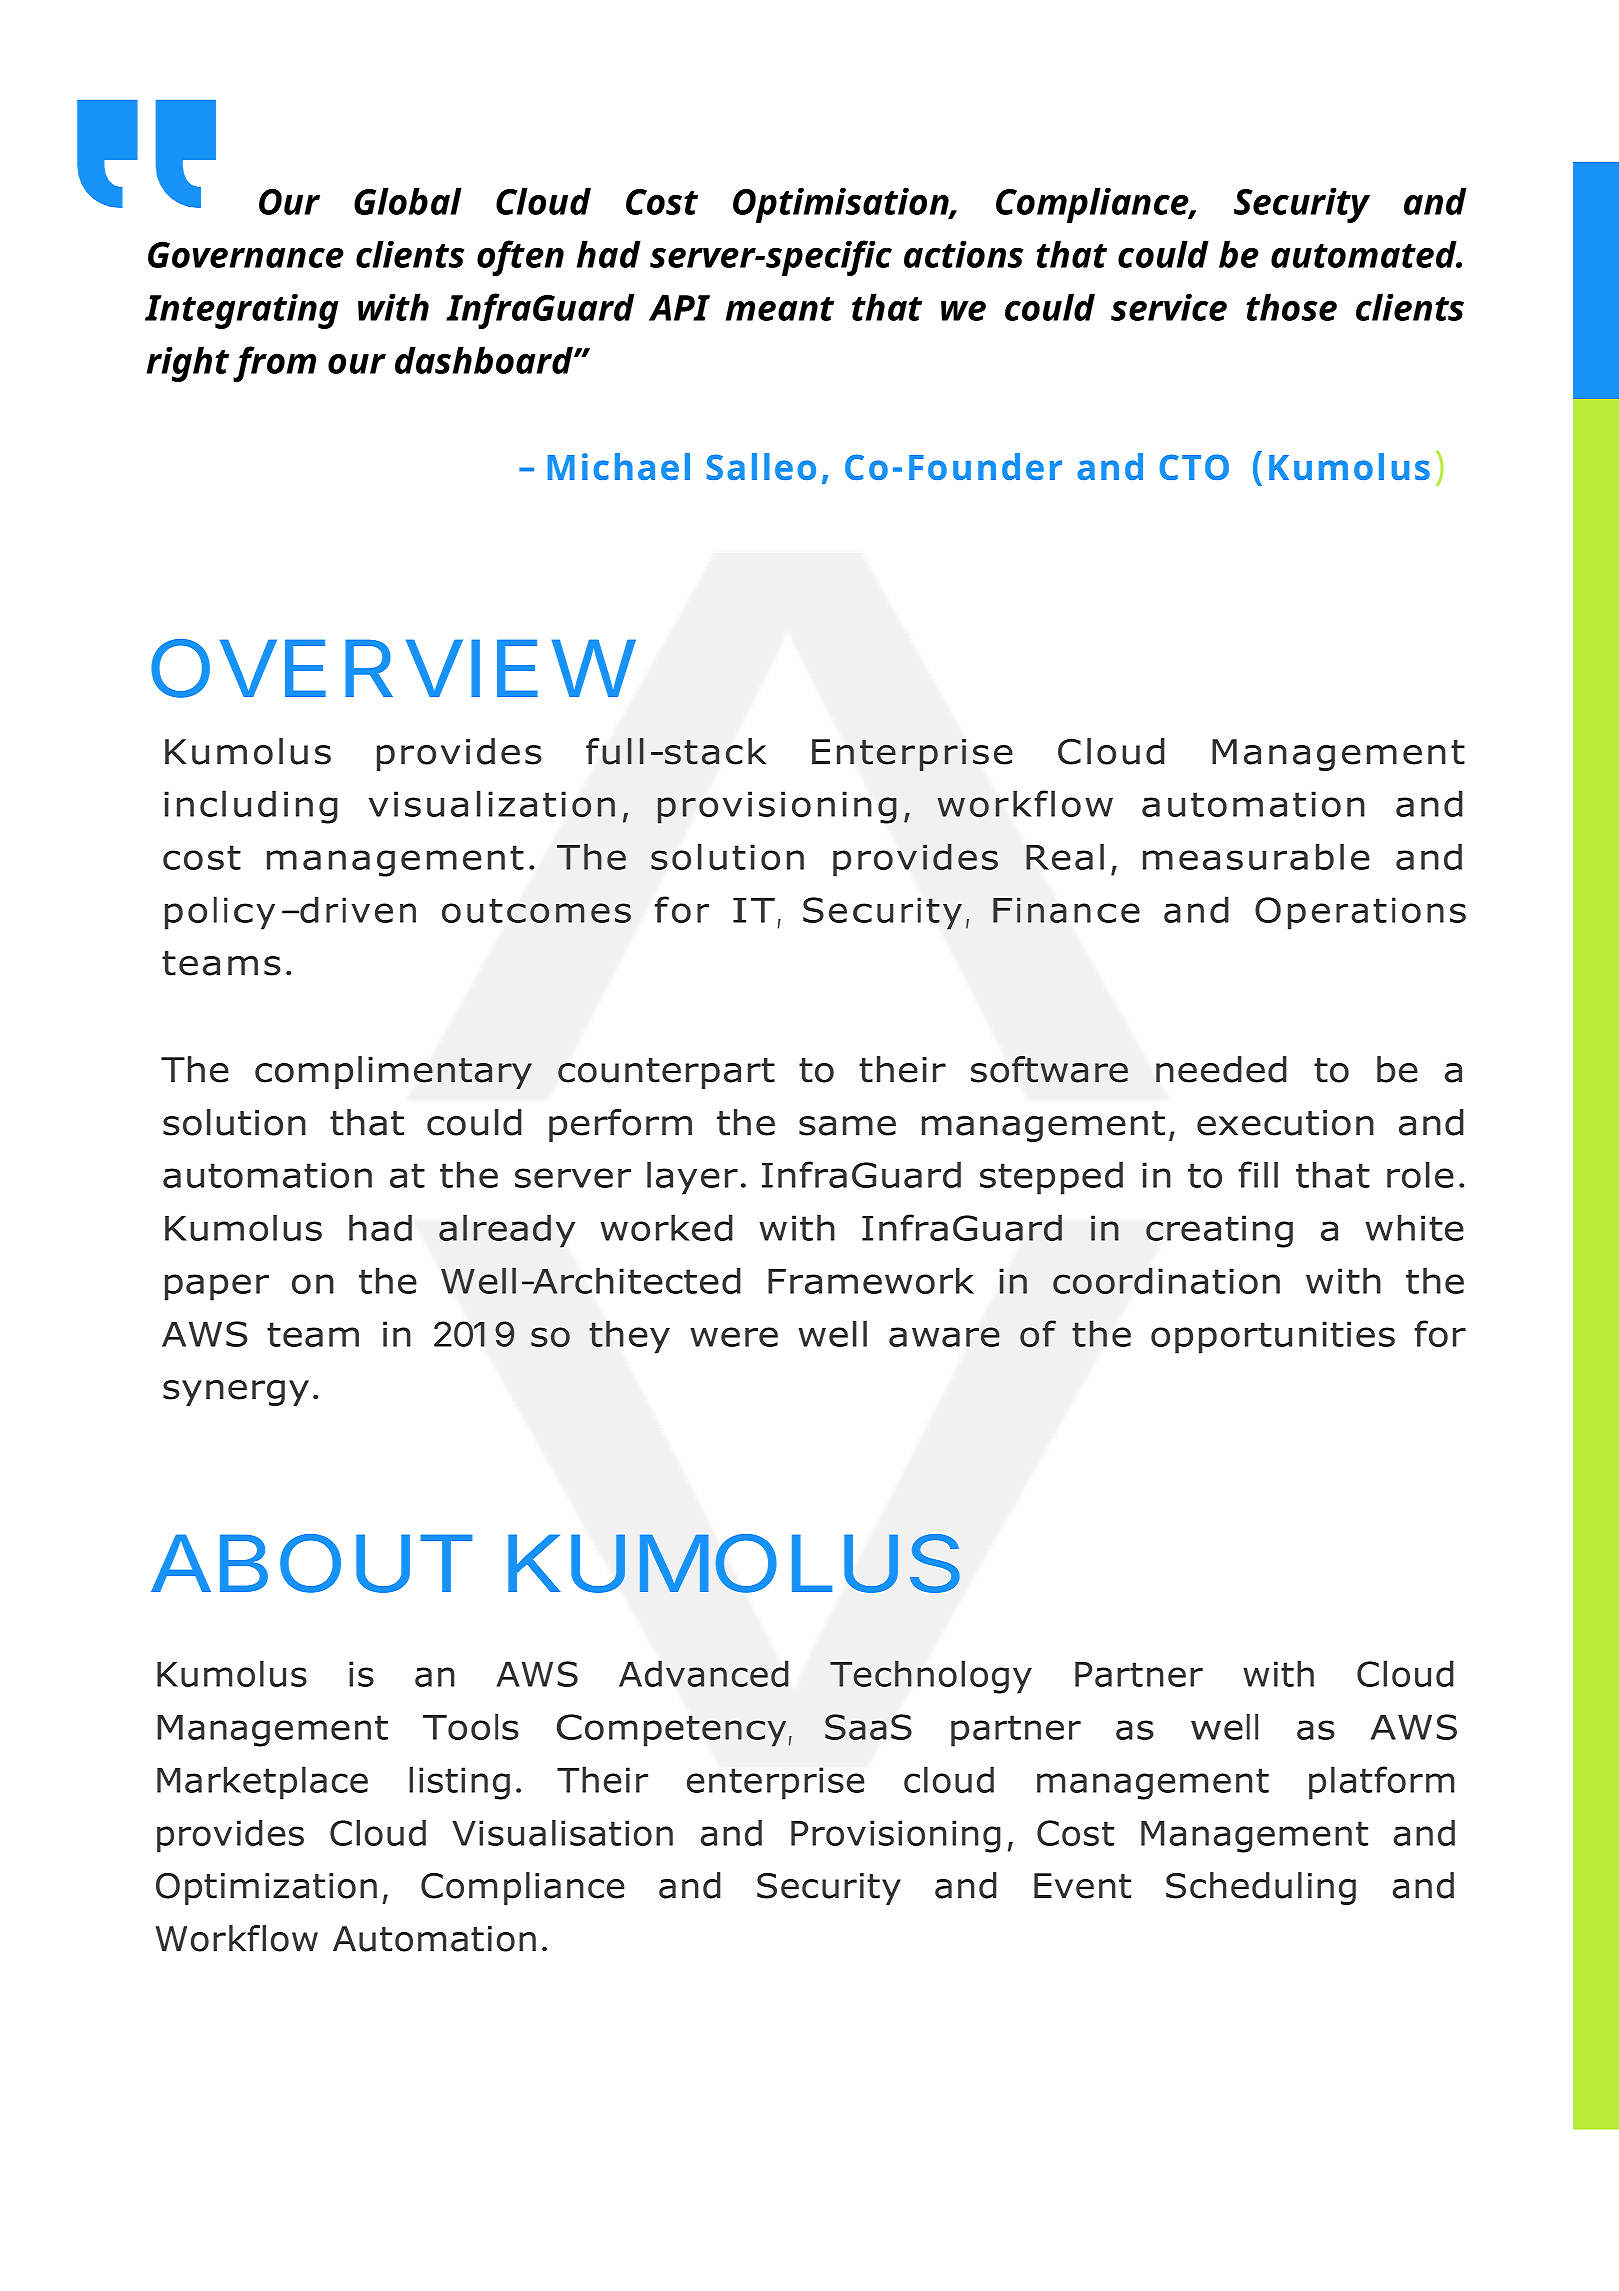 This screenshot has width=1619, height=2291. Describe the element at coordinates (847, 1126) in the screenshot. I see `same` at that location.
